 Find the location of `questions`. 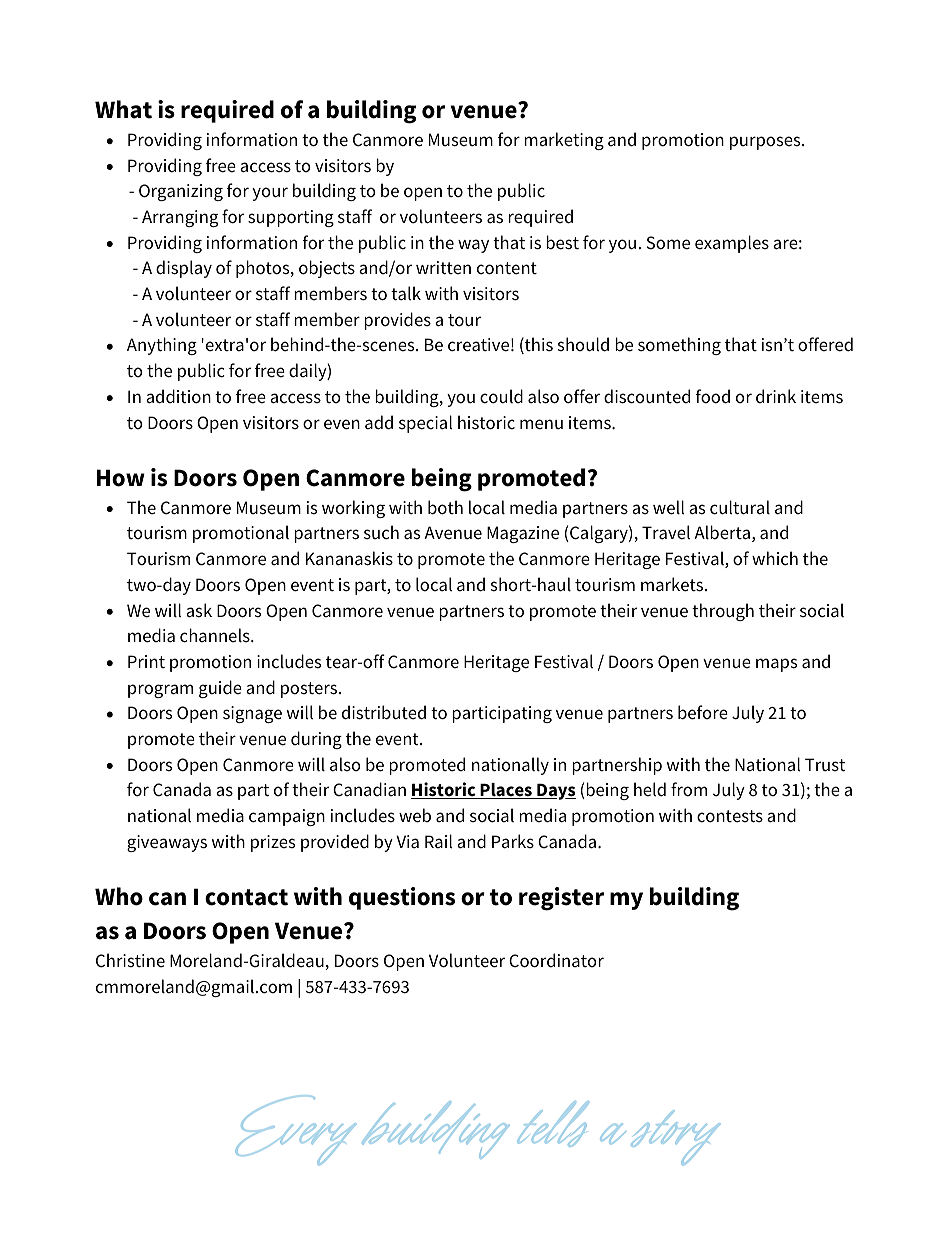

questions is located at coordinates (402, 898).
